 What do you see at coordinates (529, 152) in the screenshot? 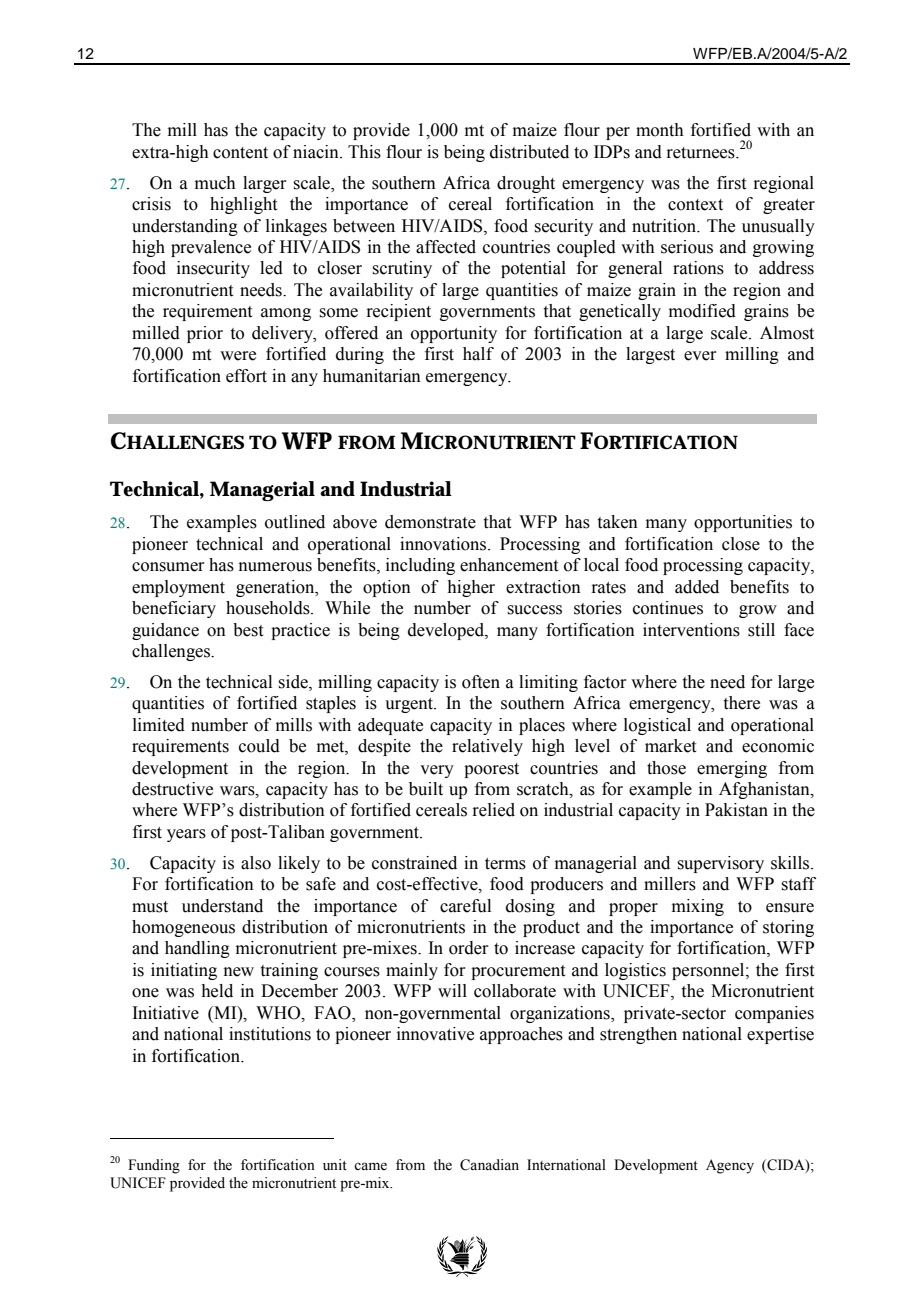
I see `distributed` at bounding box center [529, 152].
